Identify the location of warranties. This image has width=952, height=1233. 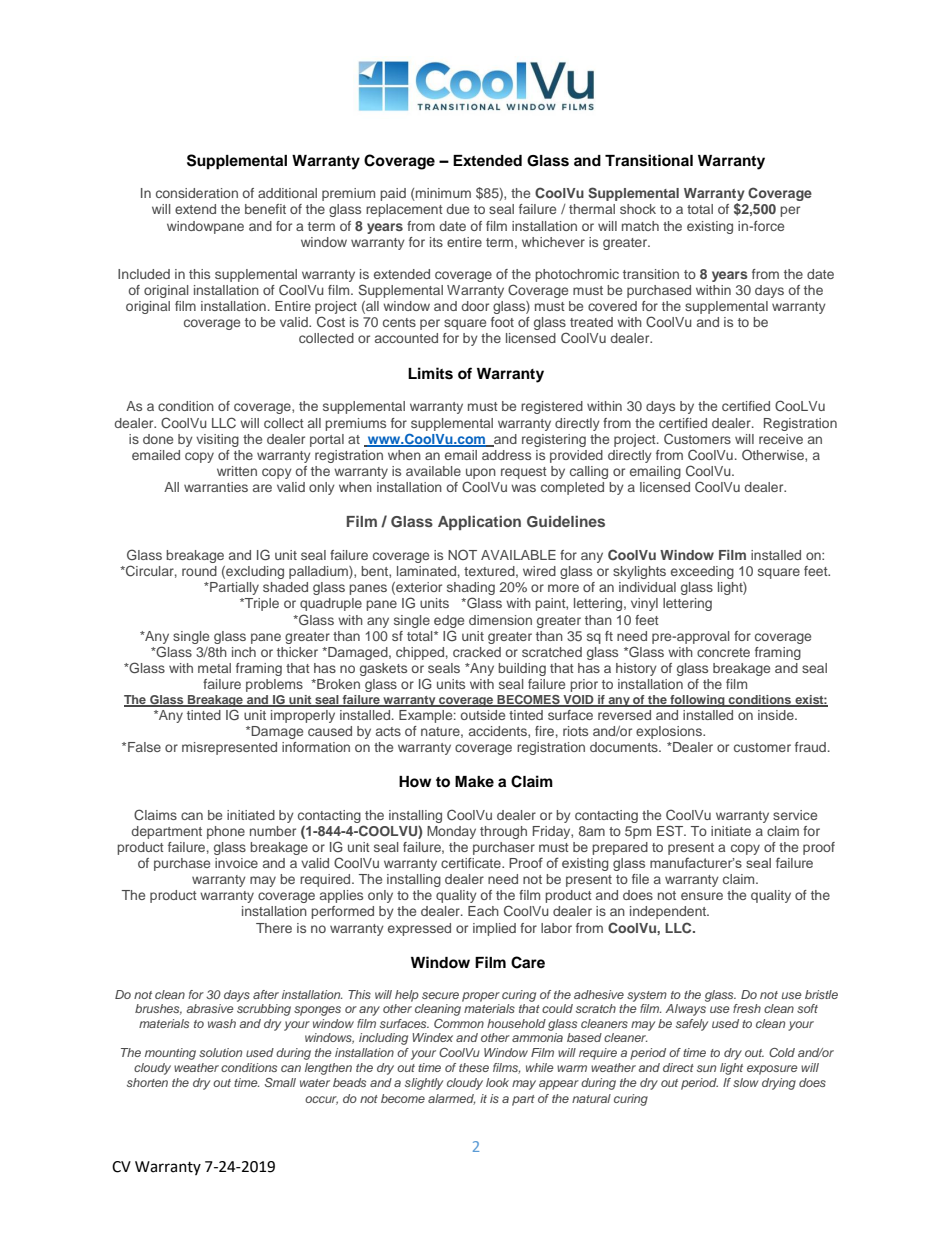
(216, 487).
